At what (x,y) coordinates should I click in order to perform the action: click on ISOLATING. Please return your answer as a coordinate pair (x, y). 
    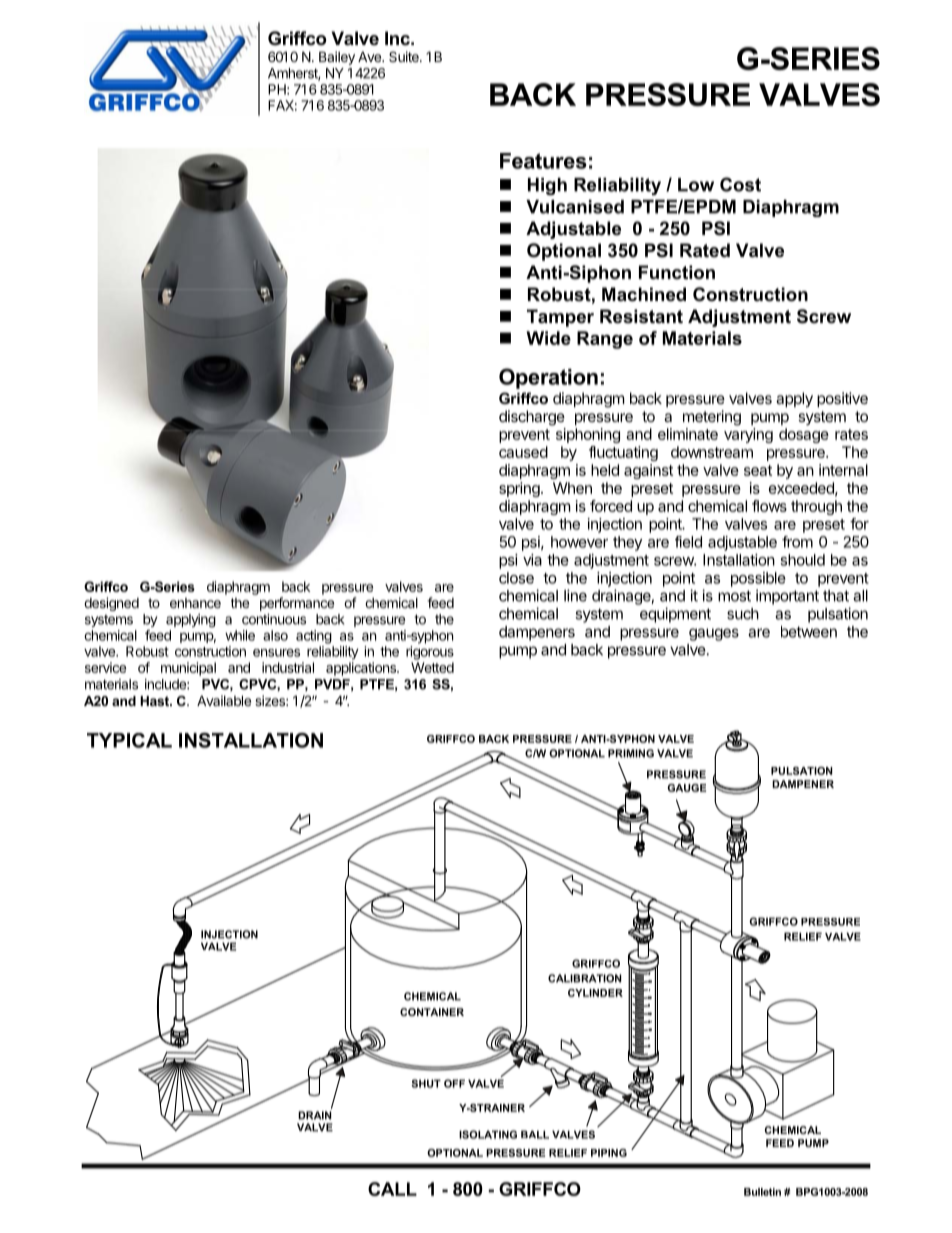
    Looking at the image, I should click on (488, 1134).
